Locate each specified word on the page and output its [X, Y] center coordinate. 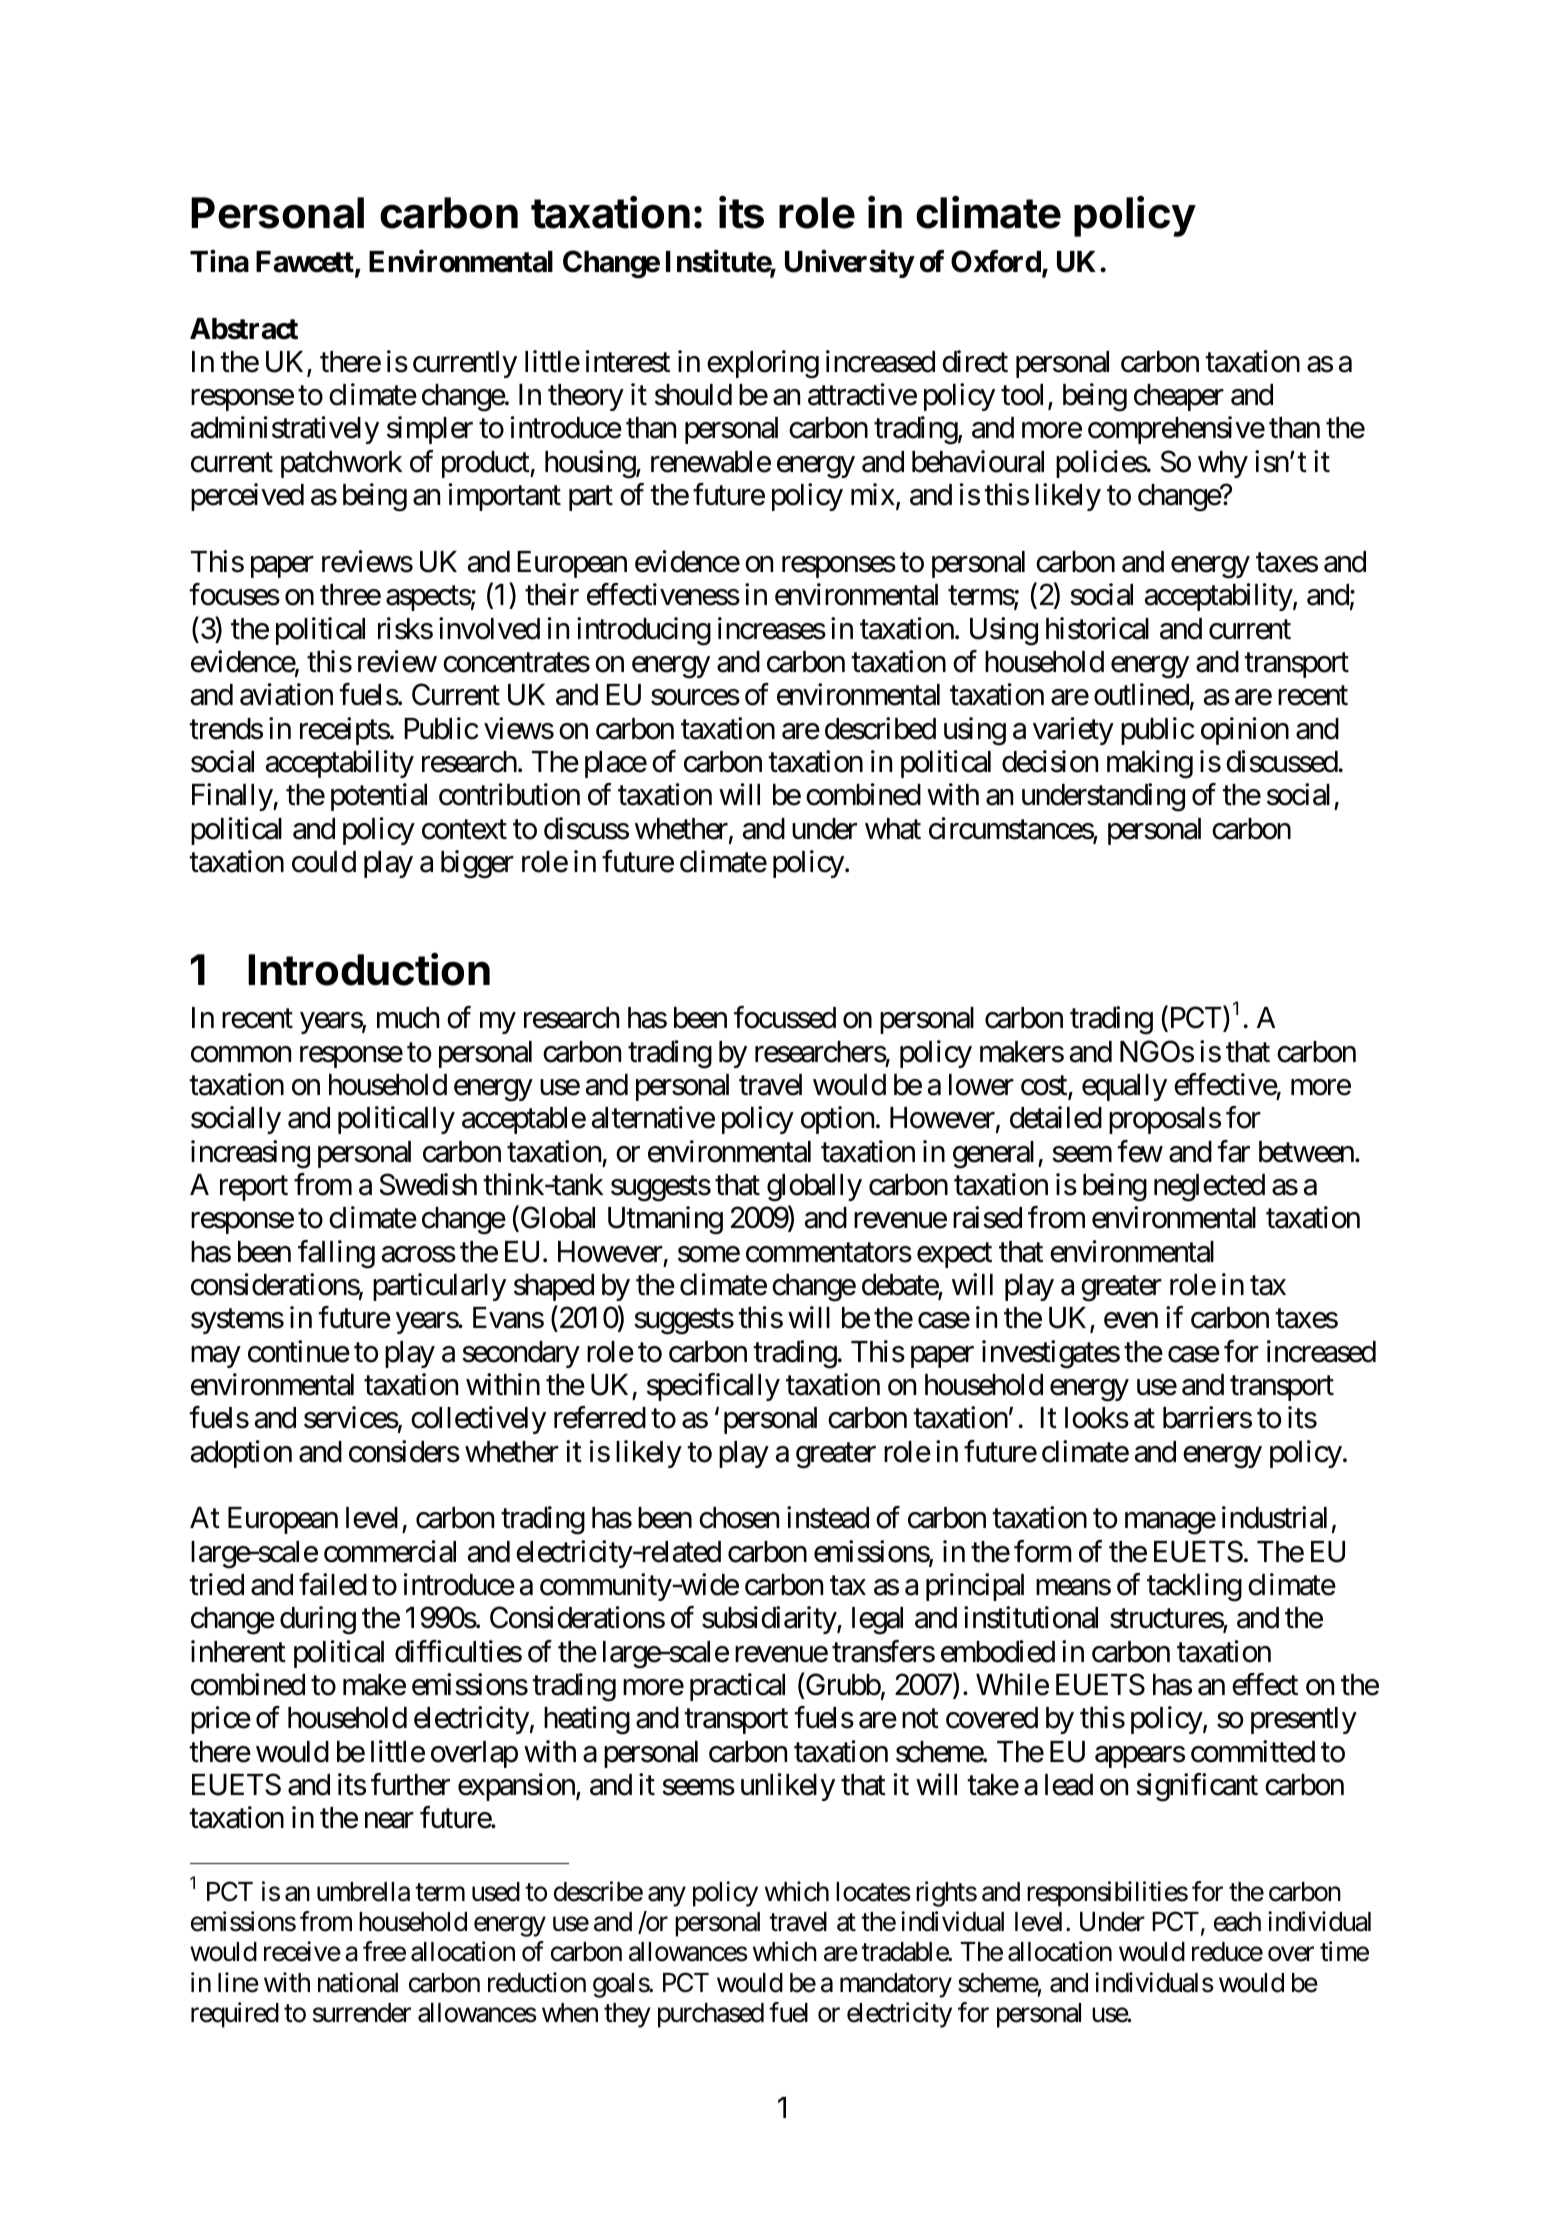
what [893, 829]
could [324, 862]
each [1237, 1922]
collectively [478, 1420]
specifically [713, 1387]
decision [1050, 761]
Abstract [244, 329]
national [358, 1982]
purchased [711, 2015]
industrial [1274, 1517]
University [849, 264]
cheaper [1179, 397]
